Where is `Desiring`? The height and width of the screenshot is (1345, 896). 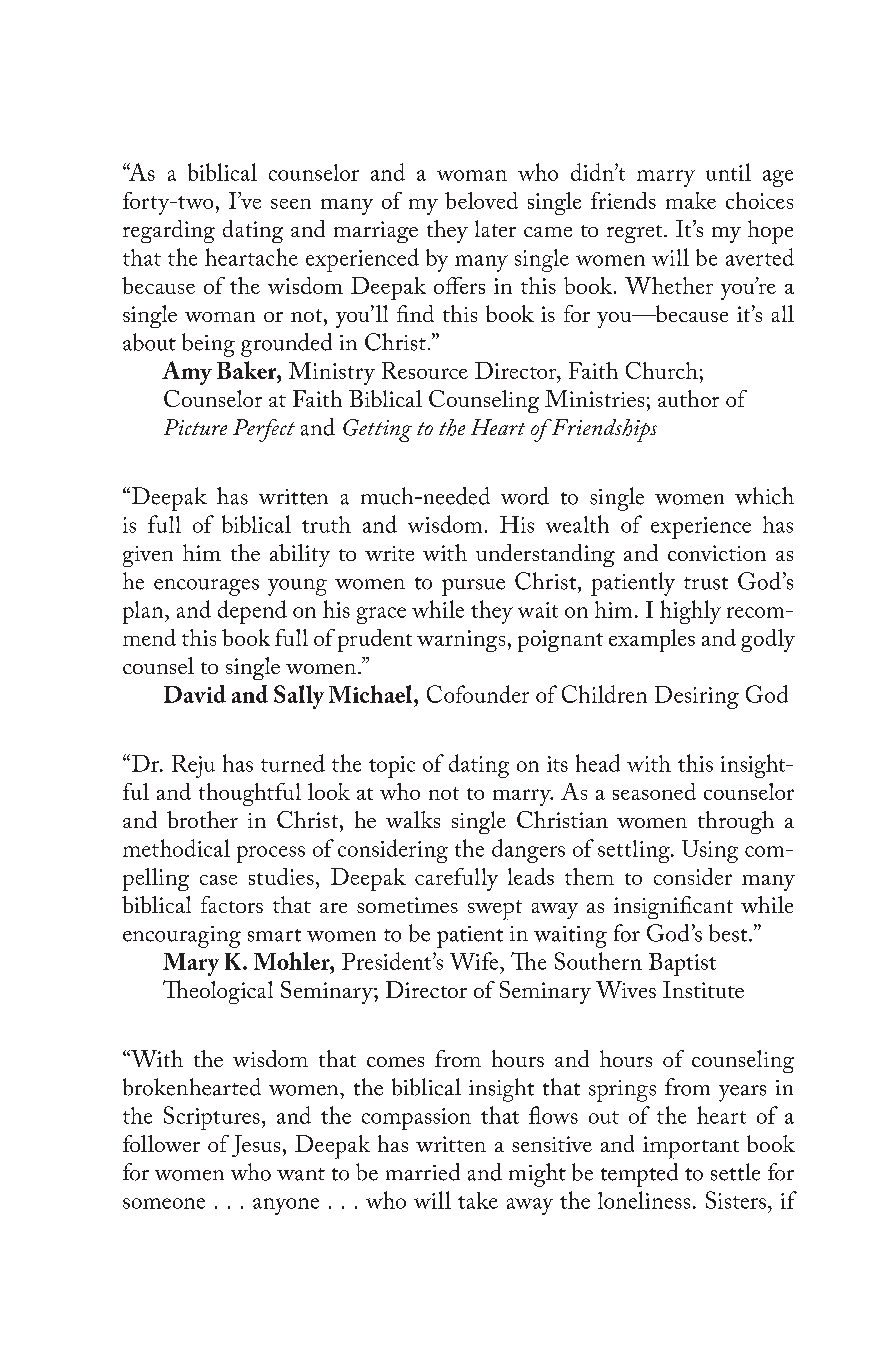 Desiring is located at coordinates (697, 697).
